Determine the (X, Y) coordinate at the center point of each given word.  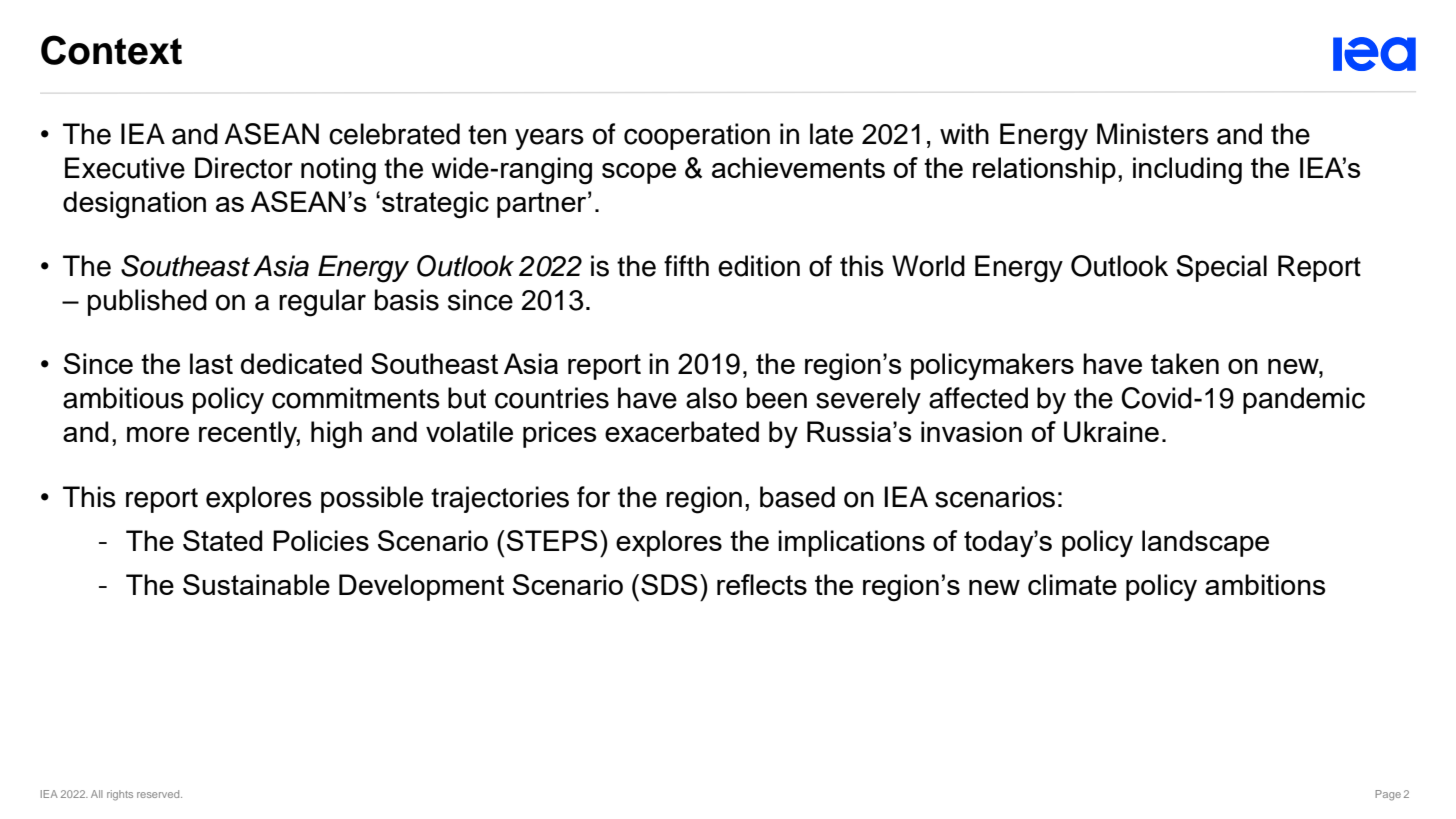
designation (134, 205)
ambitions (1265, 584)
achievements (798, 167)
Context (111, 50)
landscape (1205, 543)
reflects (762, 584)
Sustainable (256, 584)
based (797, 497)
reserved (159, 794)
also (711, 398)
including (1187, 171)
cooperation (697, 136)
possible (372, 499)
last (211, 363)
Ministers (1153, 134)
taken (1185, 363)
